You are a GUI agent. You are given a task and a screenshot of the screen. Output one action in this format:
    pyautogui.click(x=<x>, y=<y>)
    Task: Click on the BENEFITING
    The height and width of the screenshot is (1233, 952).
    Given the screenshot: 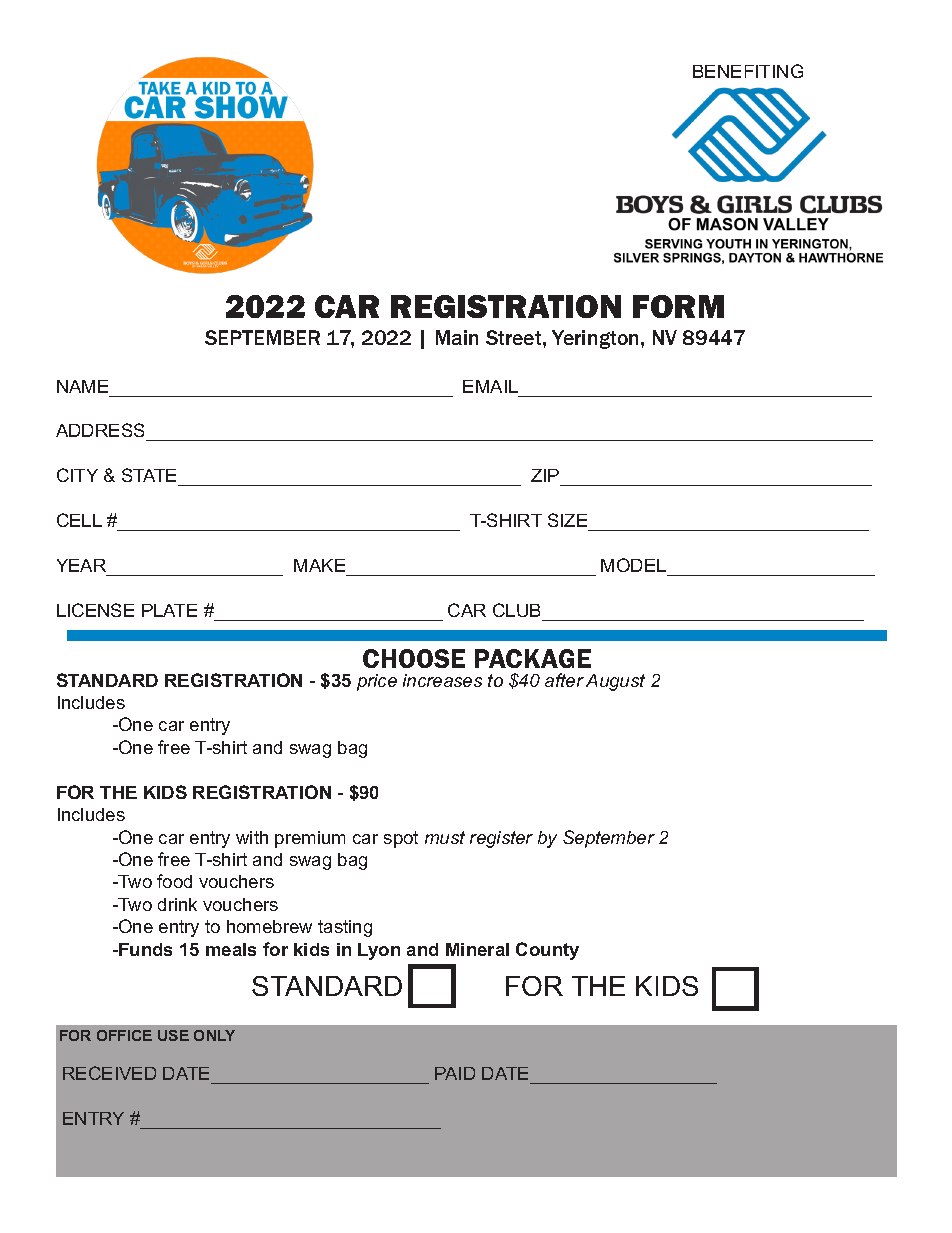 What is the action you would take?
    pyautogui.click(x=748, y=71)
